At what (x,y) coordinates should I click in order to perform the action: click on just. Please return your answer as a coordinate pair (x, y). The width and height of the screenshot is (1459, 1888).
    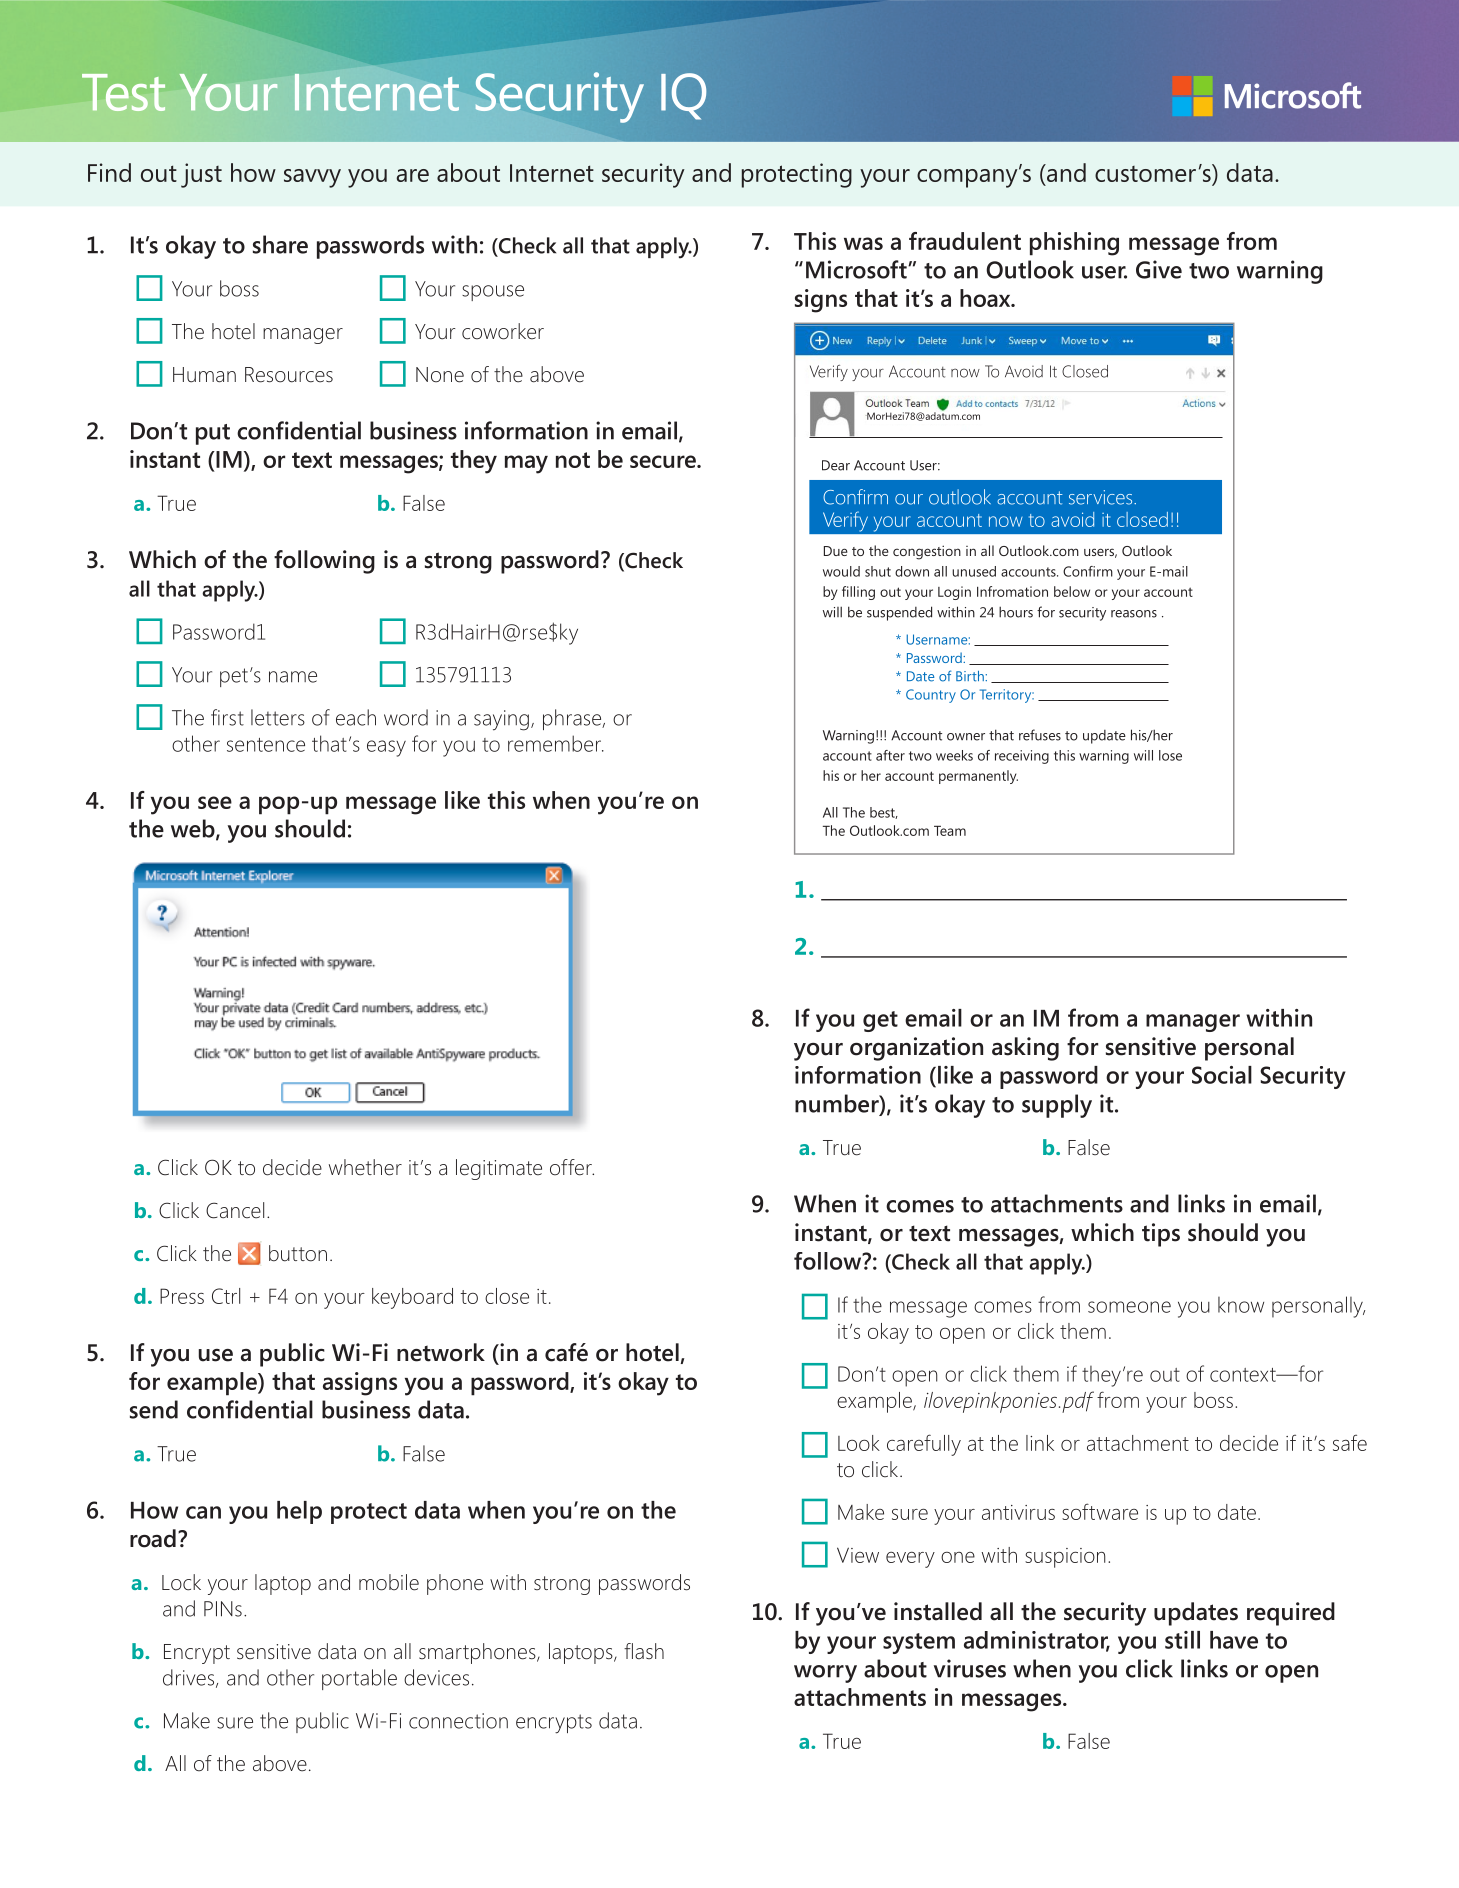
    Looking at the image, I should click on (201, 175).
